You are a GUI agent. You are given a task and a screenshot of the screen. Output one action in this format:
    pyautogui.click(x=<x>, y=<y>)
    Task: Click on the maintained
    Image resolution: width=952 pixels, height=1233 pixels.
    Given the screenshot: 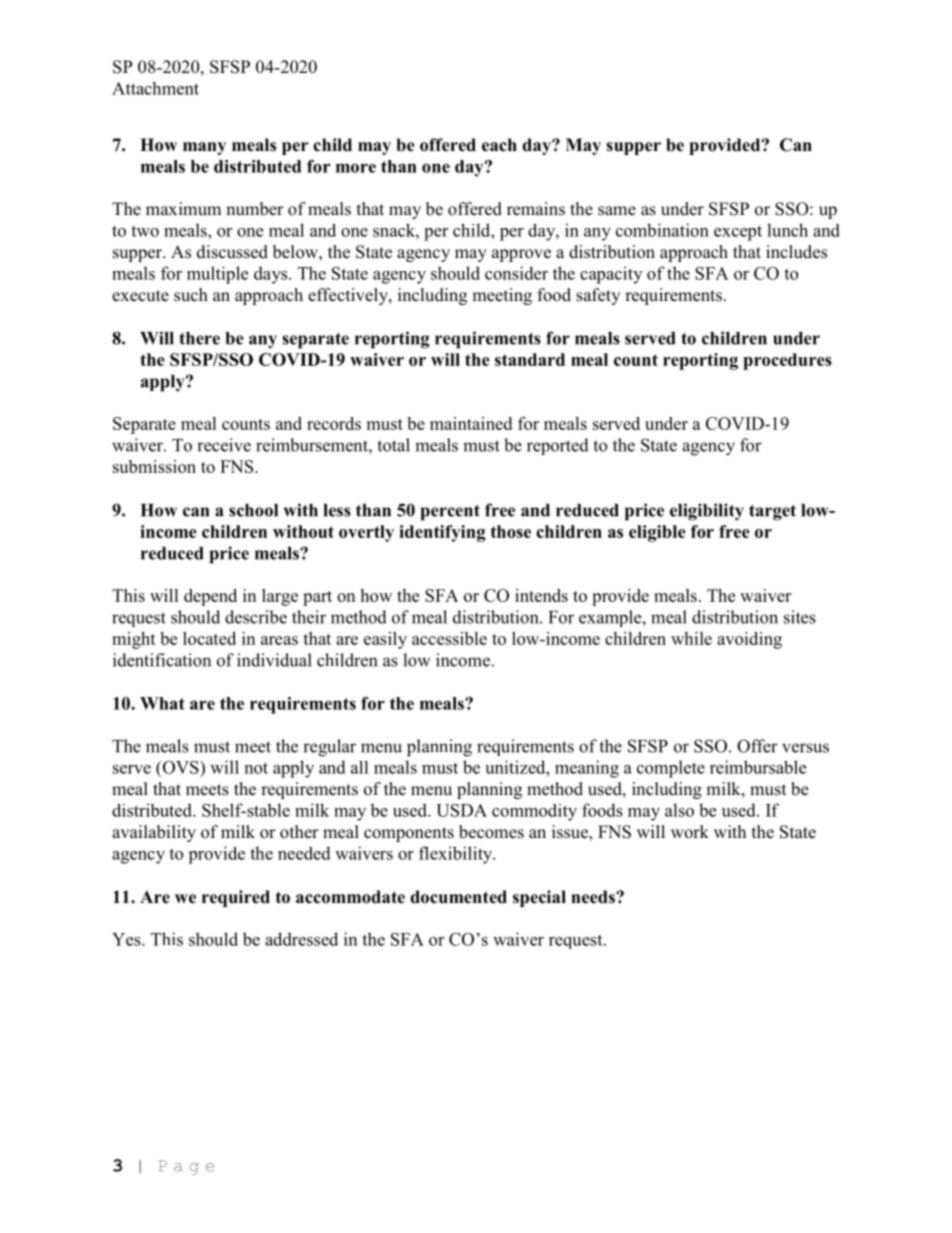 What is the action you would take?
    pyautogui.click(x=471, y=423)
